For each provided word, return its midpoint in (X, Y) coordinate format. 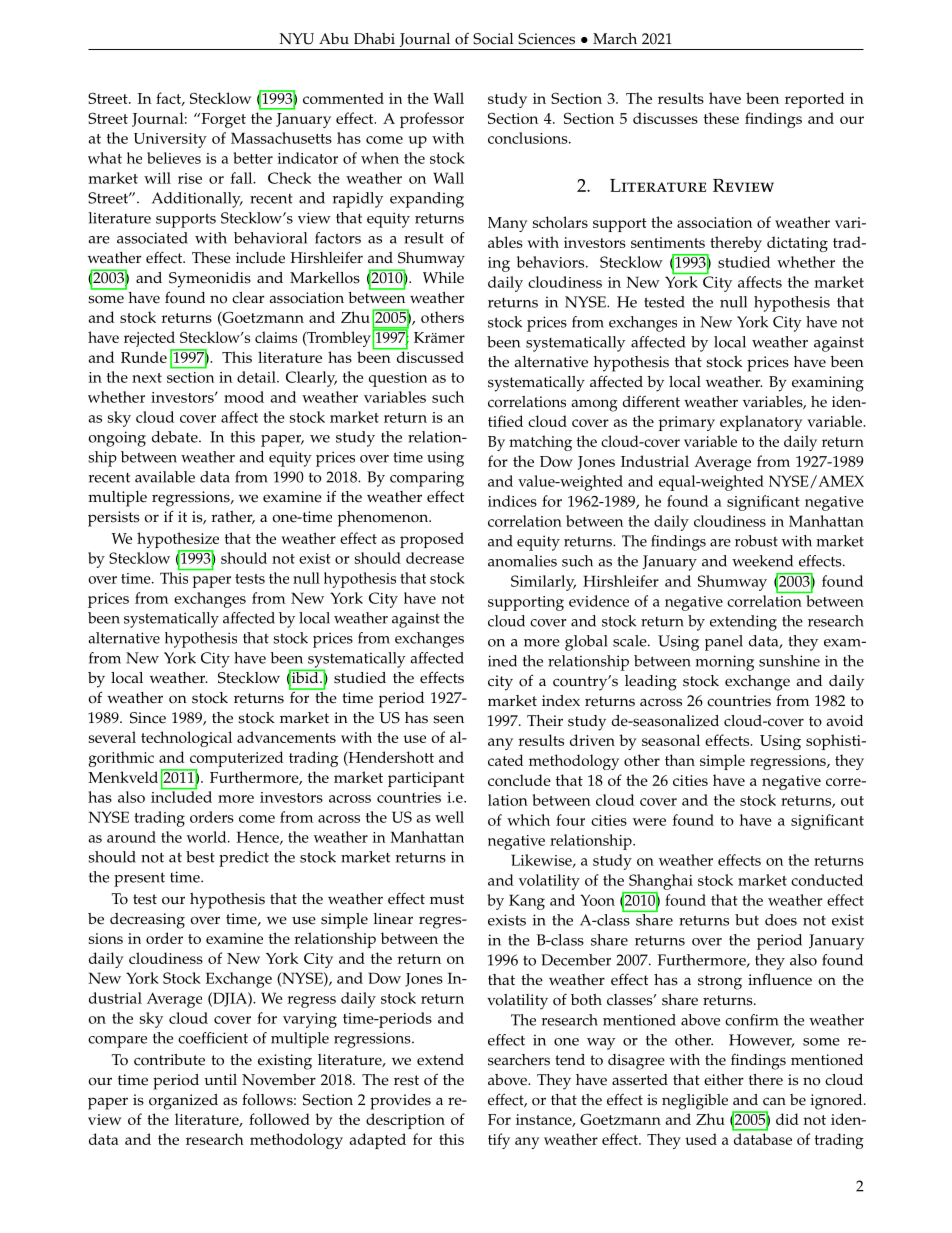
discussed (429, 356)
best (200, 857)
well (449, 817)
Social (493, 39)
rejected (151, 340)
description (405, 1121)
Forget (222, 120)
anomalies (522, 561)
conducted (827, 880)
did (787, 1119)
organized (183, 1102)
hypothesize (178, 541)
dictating (797, 244)
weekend (762, 561)
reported (815, 100)
